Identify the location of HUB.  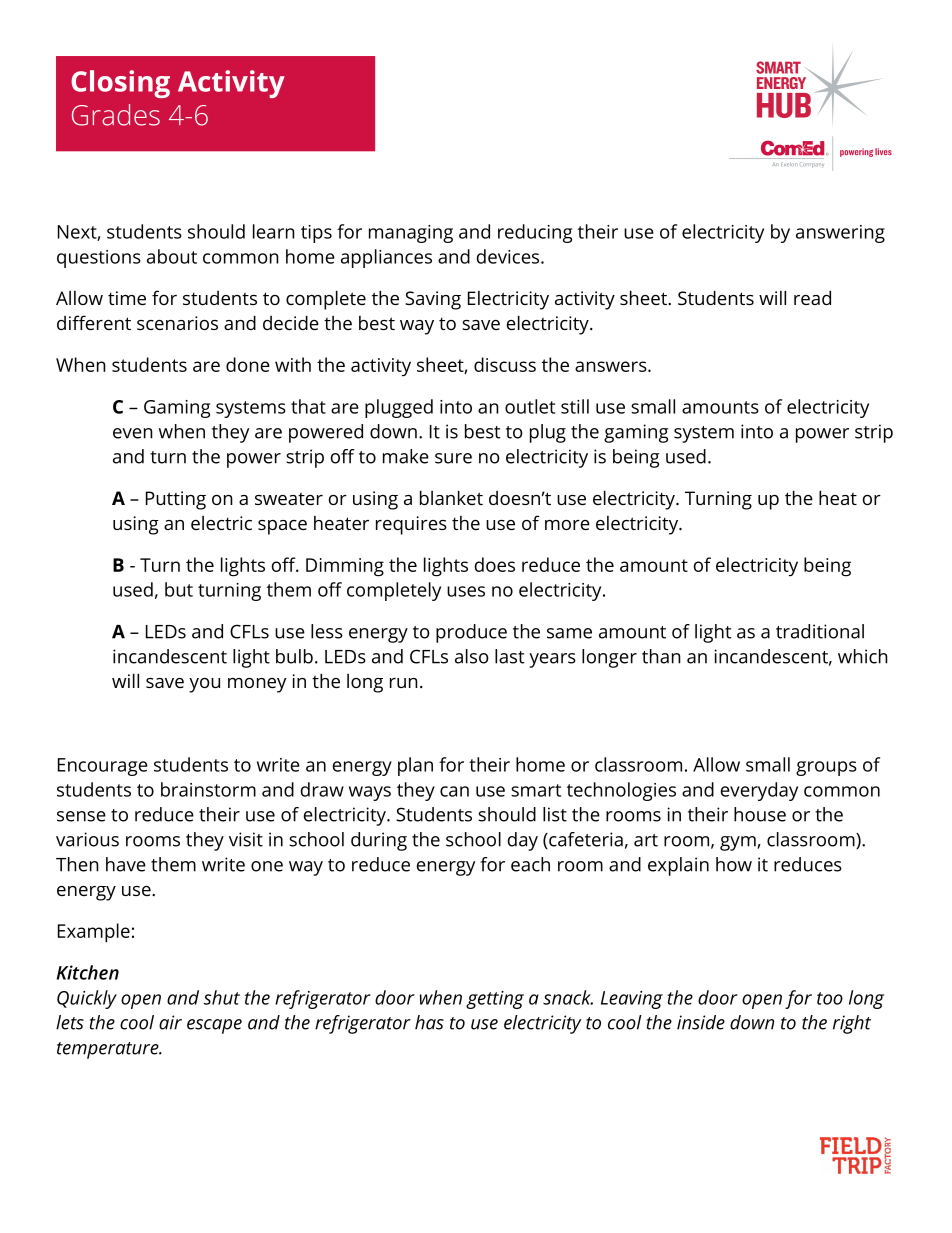
(784, 105).
